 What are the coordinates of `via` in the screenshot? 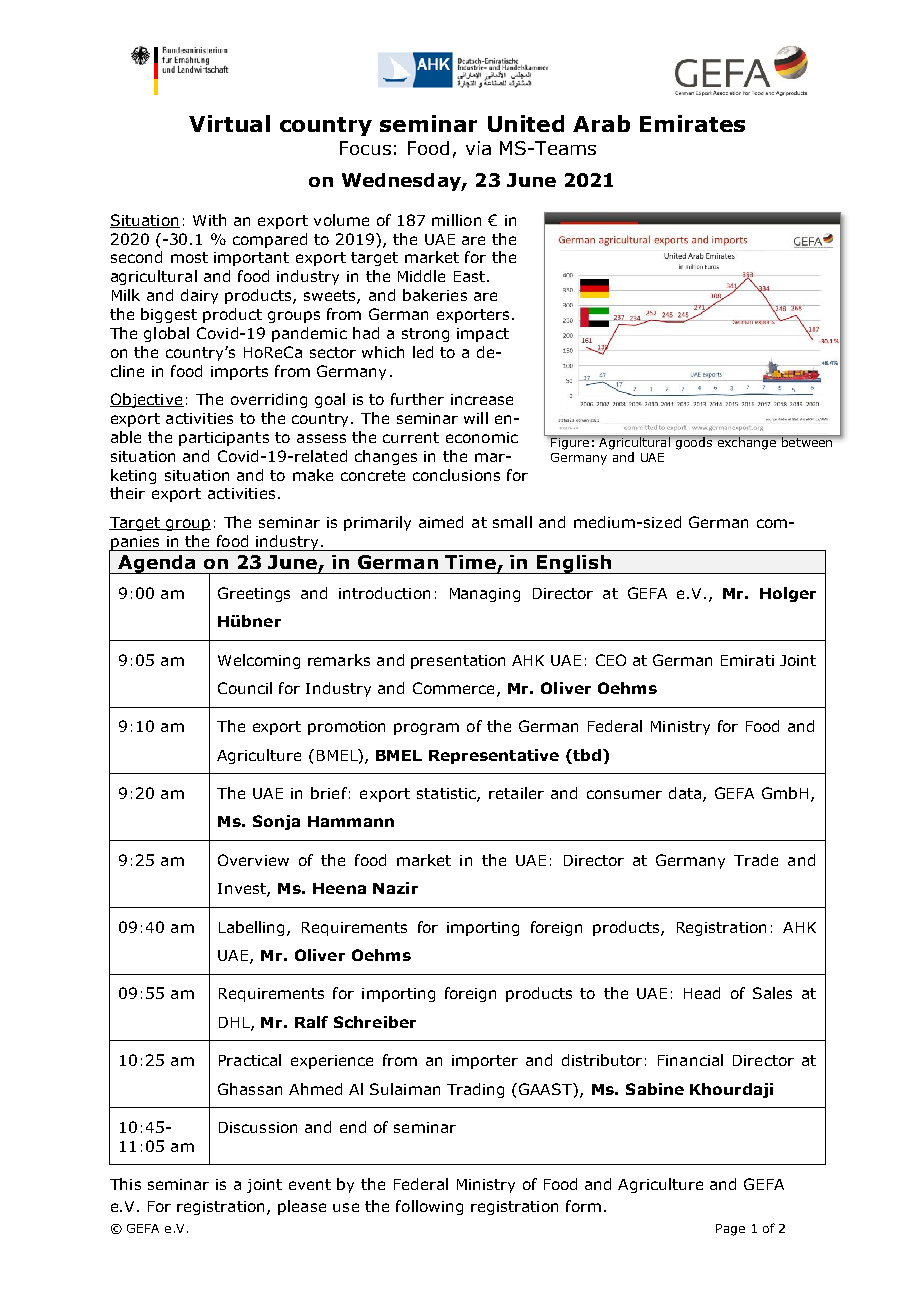 It's located at (478, 148).
